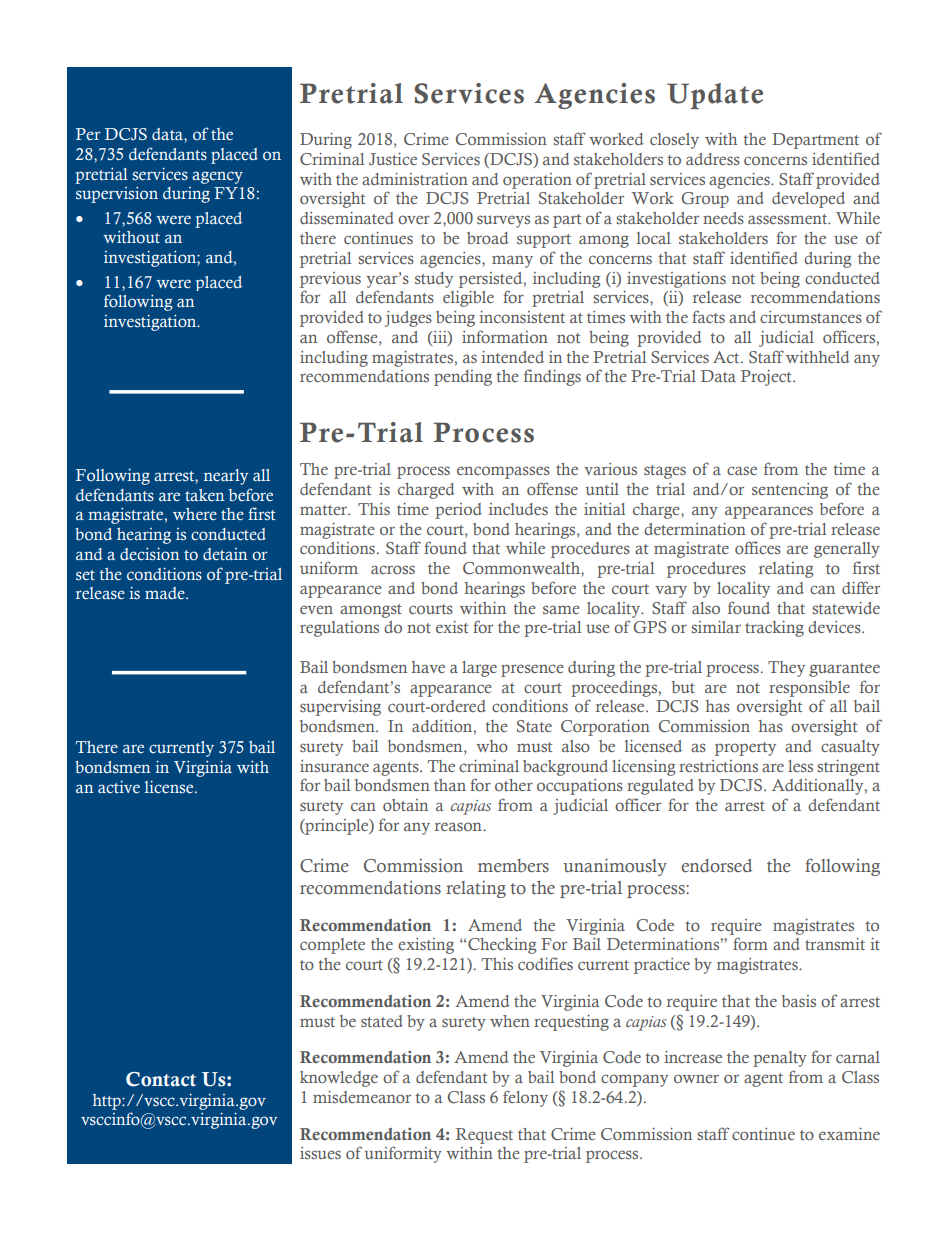  Describe the element at coordinates (393, 159) in the screenshot. I see `Justice` at that location.
